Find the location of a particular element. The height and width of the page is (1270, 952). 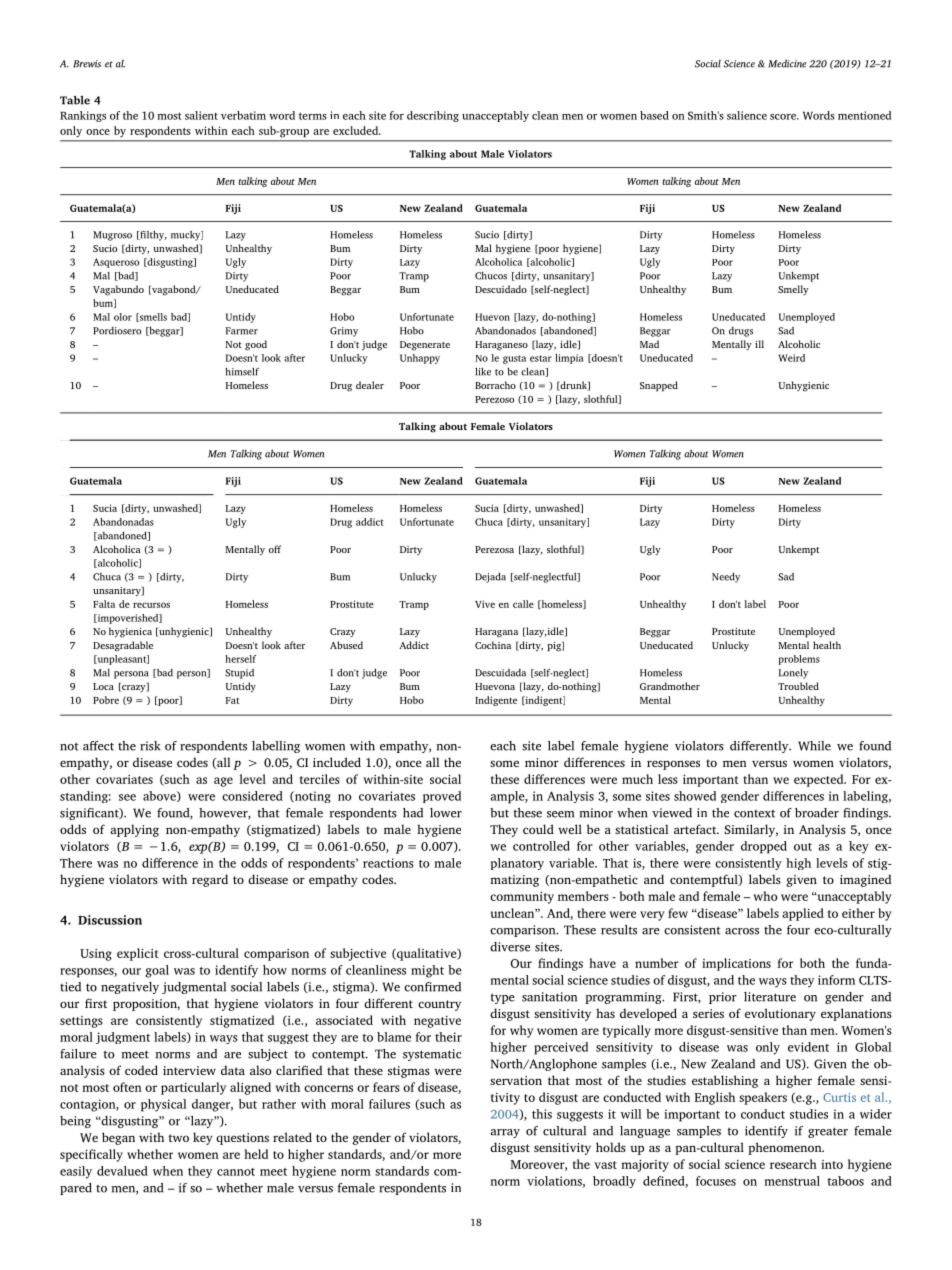

salience is located at coordinates (747, 115).
